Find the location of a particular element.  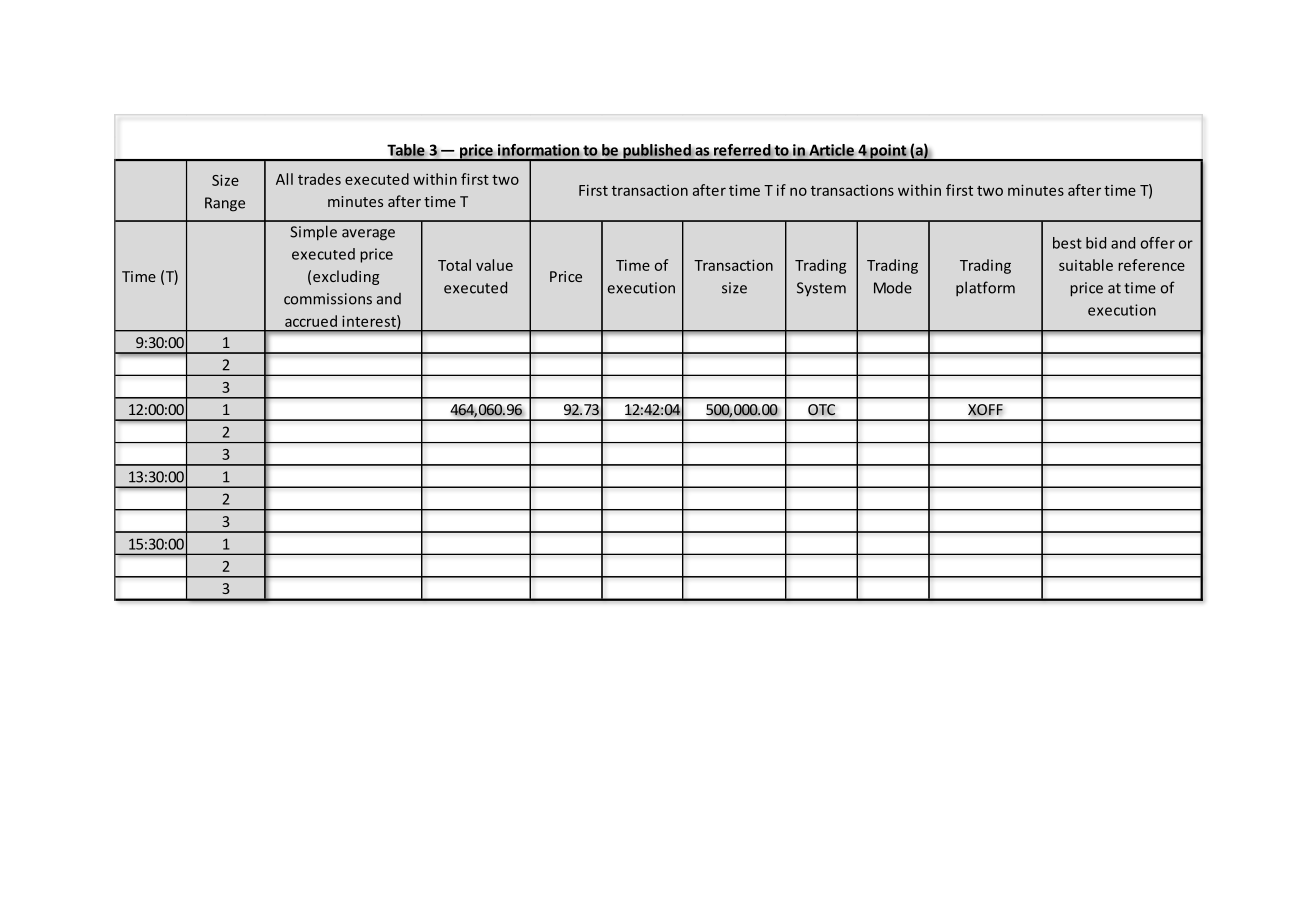

platform is located at coordinates (985, 288).
